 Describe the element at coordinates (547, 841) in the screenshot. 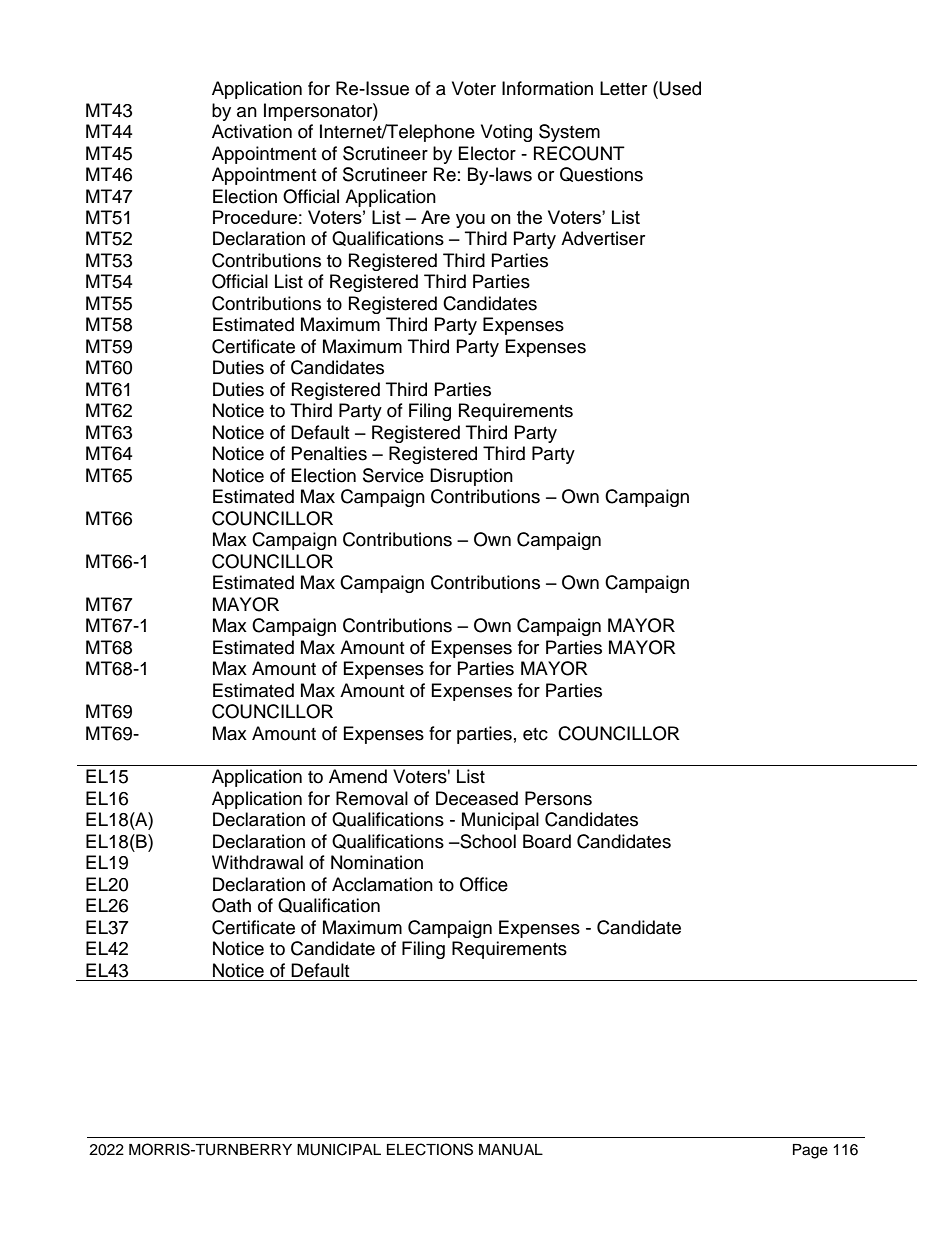

I see `Board` at that location.
